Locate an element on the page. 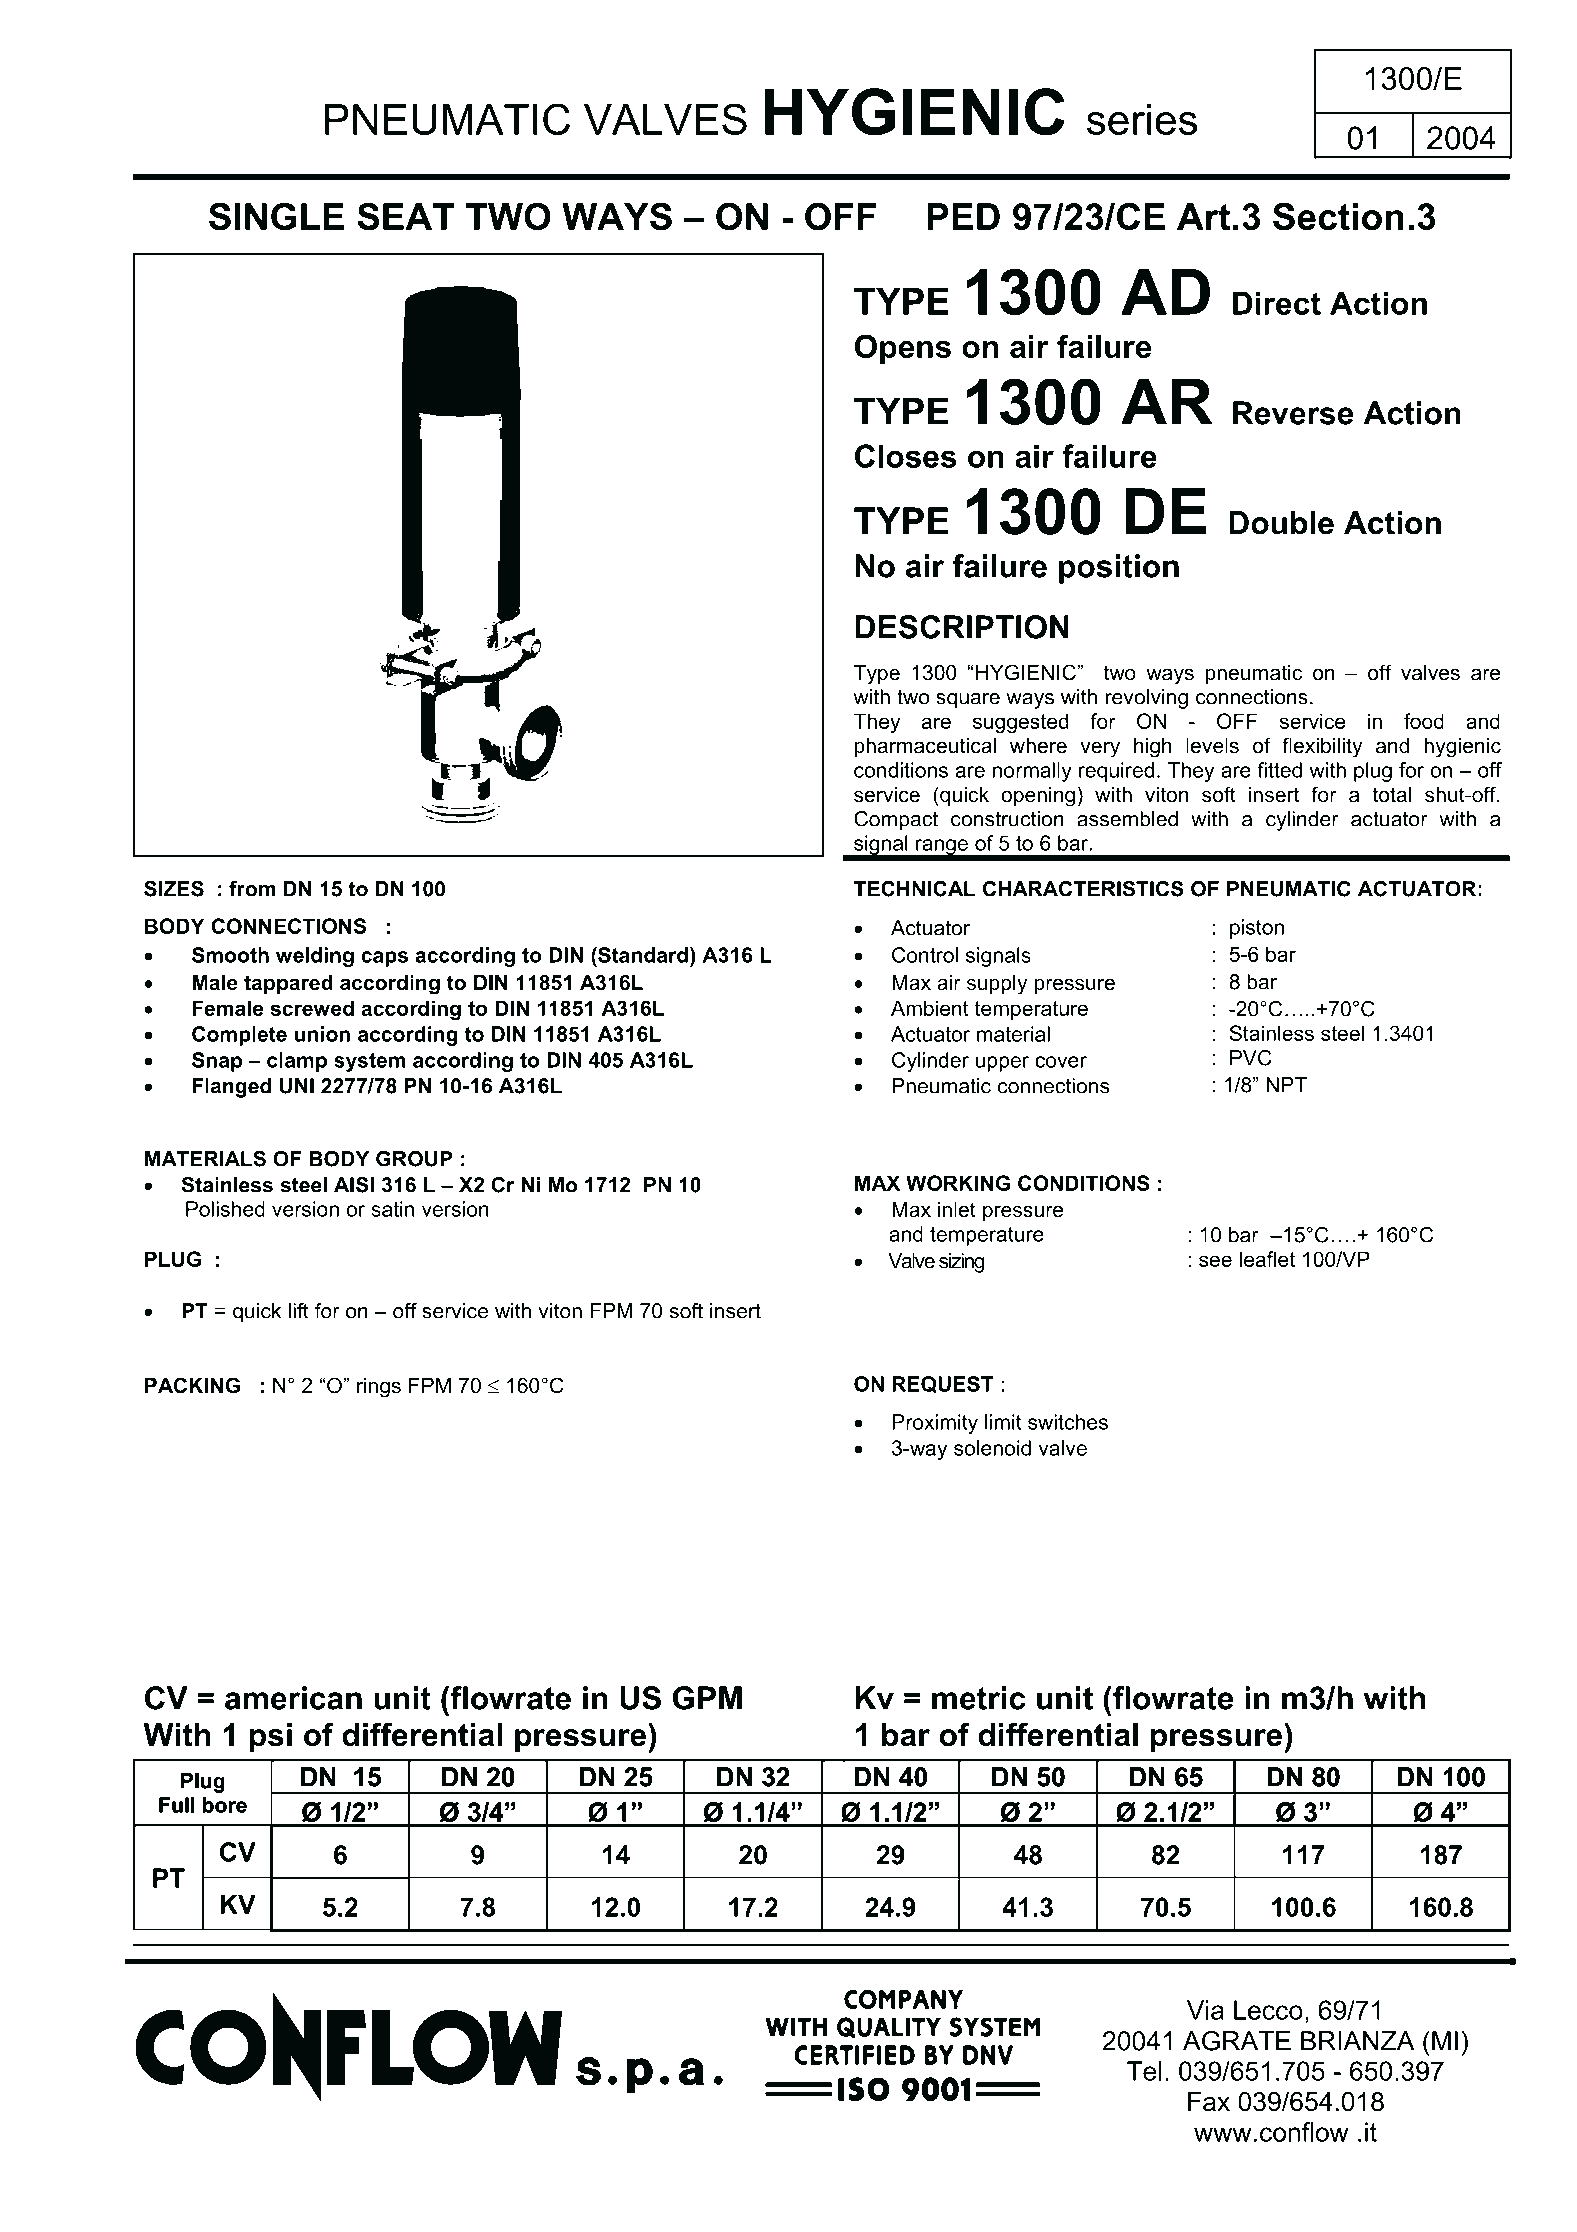 The height and width of the image is (2232, 1577). bore is located at coordinates (225, 1805).
